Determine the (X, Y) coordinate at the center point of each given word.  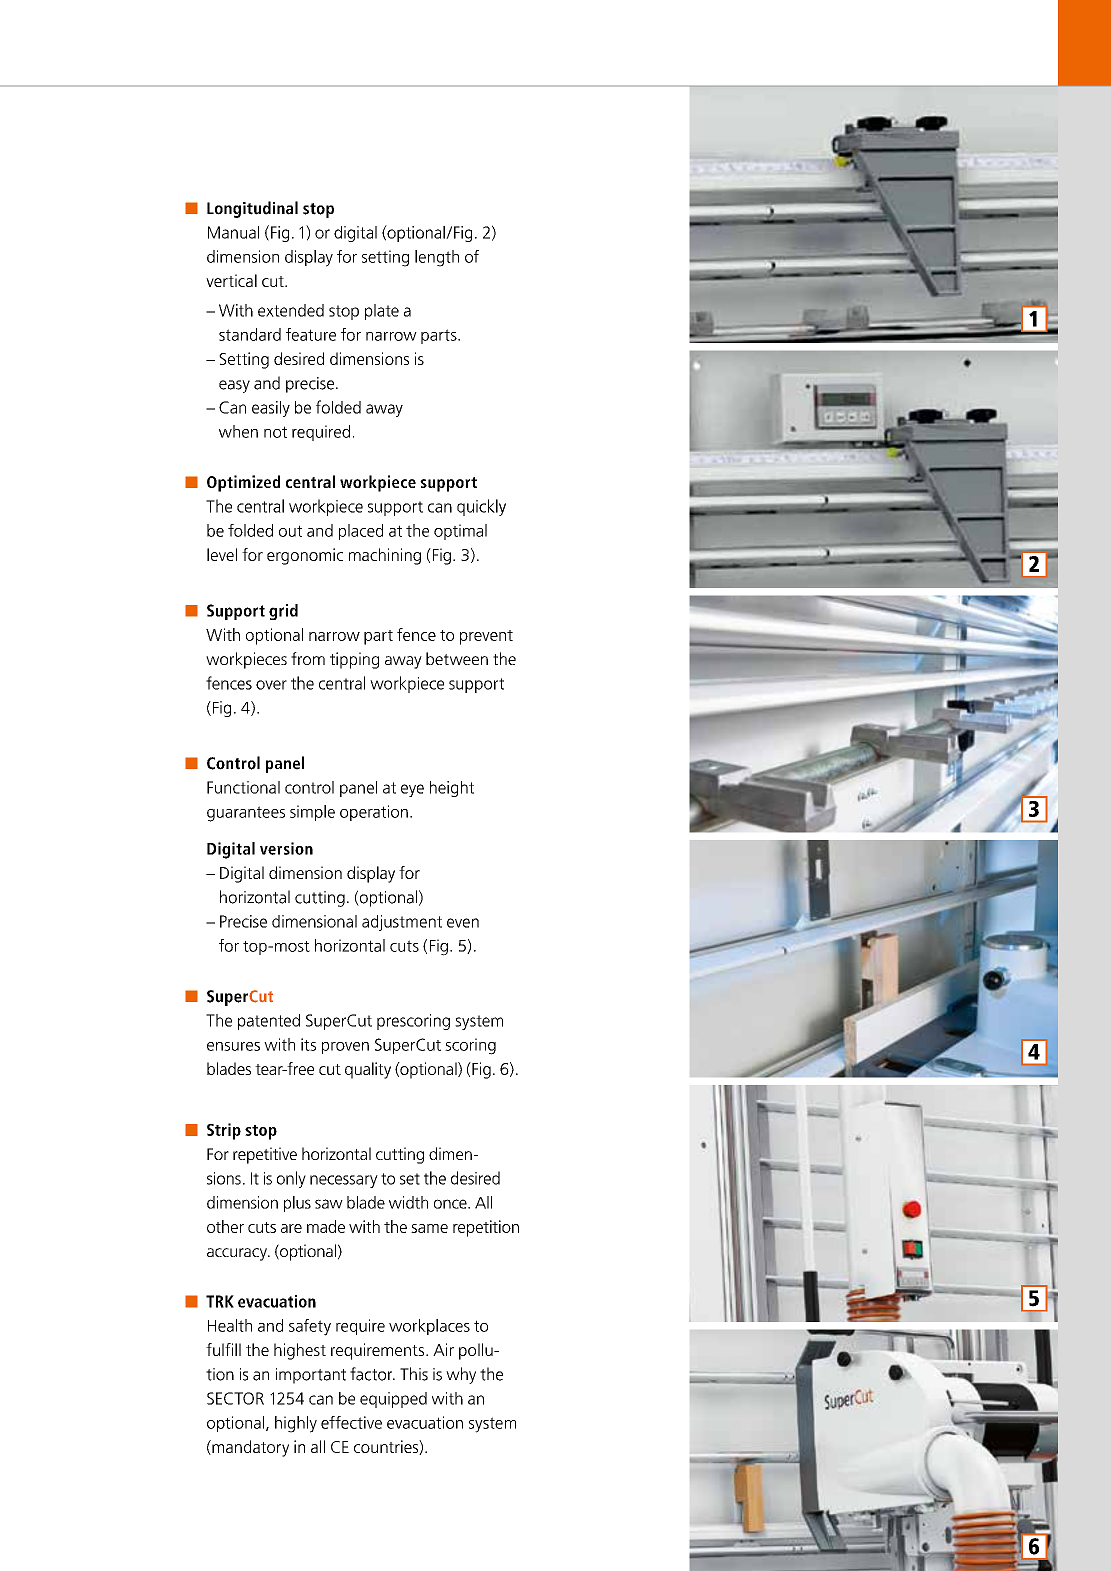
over (271, 685)
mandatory (249, 1448)
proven (345, 1048)
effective (351, 1422)
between (457, 658)
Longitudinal (252, 209)
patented (269, 1022)
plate (382, 312)
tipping (354, 660)
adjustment (402, 923)
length (437, 258)
